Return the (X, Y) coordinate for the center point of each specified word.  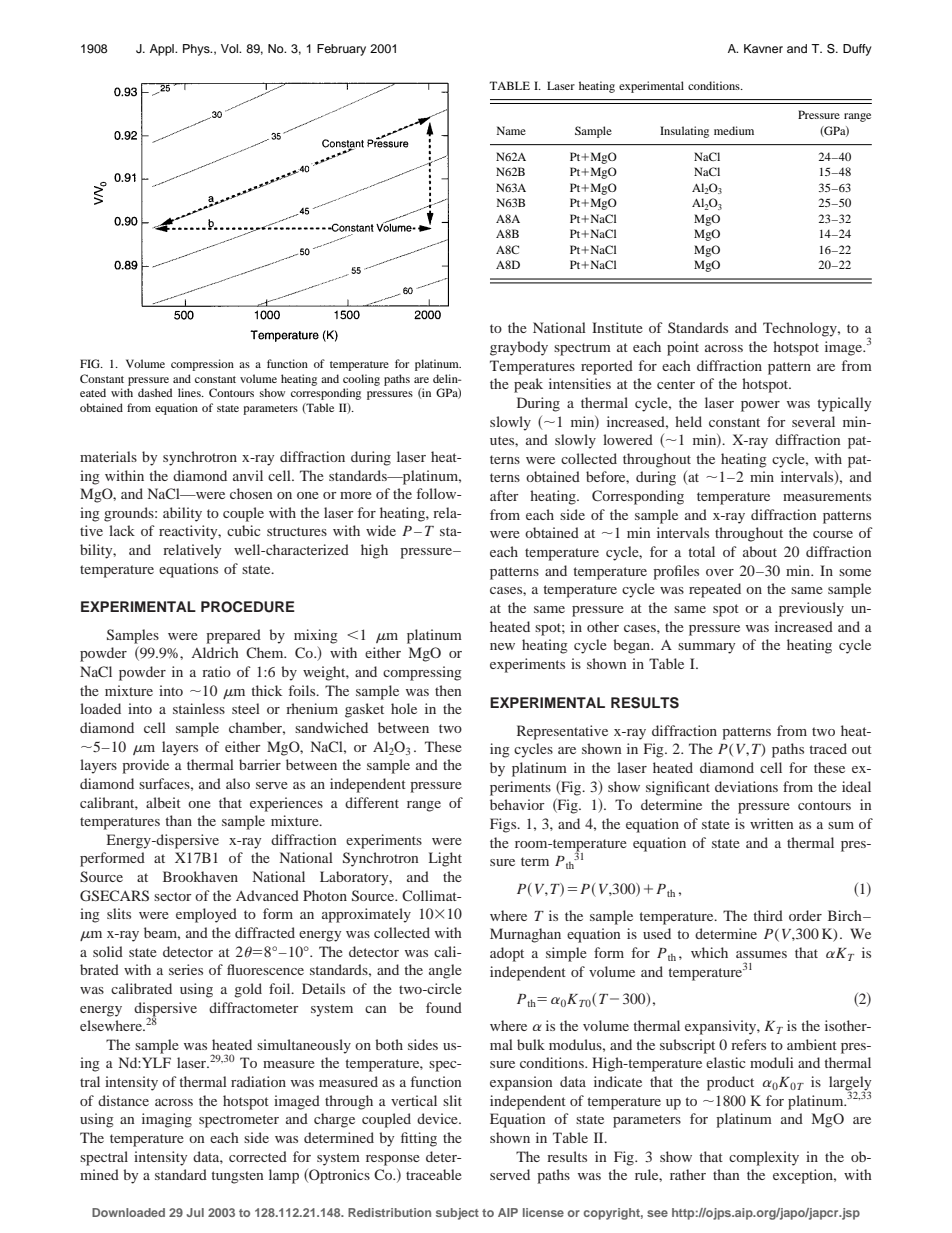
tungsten (237, 1177)
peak (528, 385)
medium (734, 130)
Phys (197, 50)
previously (811, 609)
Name (511, 130)
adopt (507, 954)
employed (206, 915)
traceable (434, 1174)
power (760, 406)
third (768, 915)
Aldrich (215, 652)
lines (190, 392)
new (502, 646)
